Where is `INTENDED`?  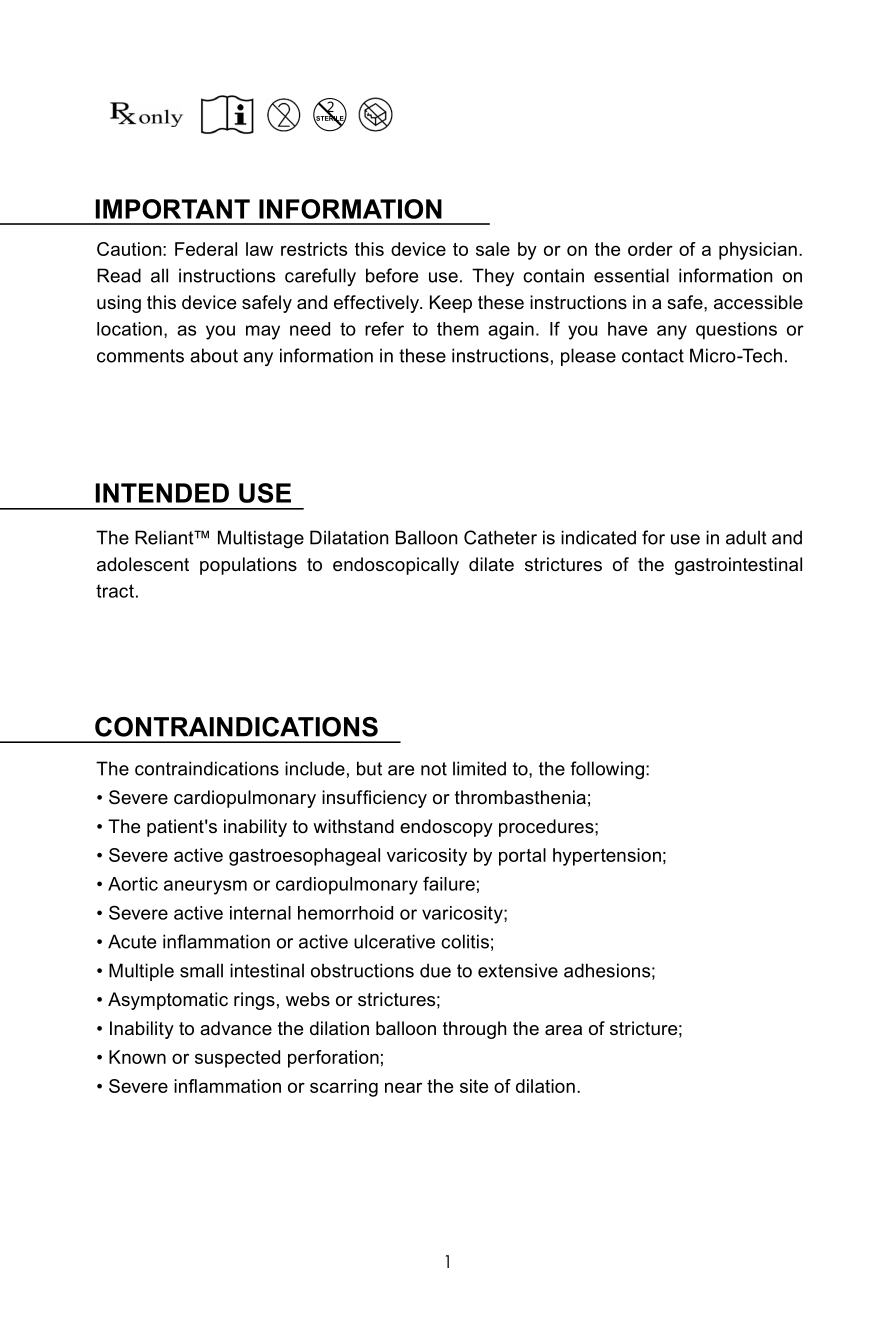 INTENDED is located at coordinates (162, 493).
